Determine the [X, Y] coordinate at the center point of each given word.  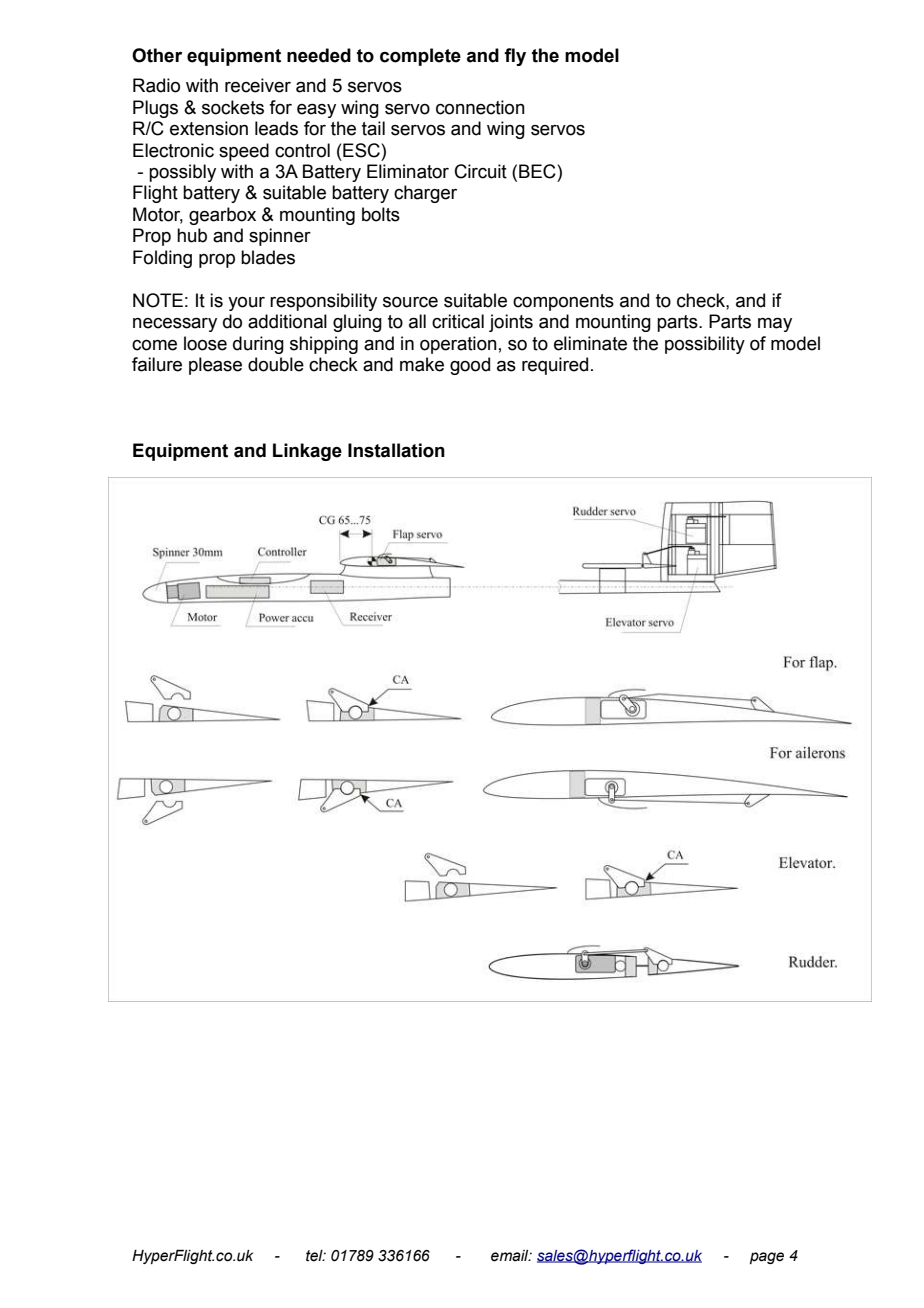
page [767, 1258]
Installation [396, 450]
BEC [538, 171]
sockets [233, 107]
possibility [705, 345]
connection [480, 107]
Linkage [307, 452]
